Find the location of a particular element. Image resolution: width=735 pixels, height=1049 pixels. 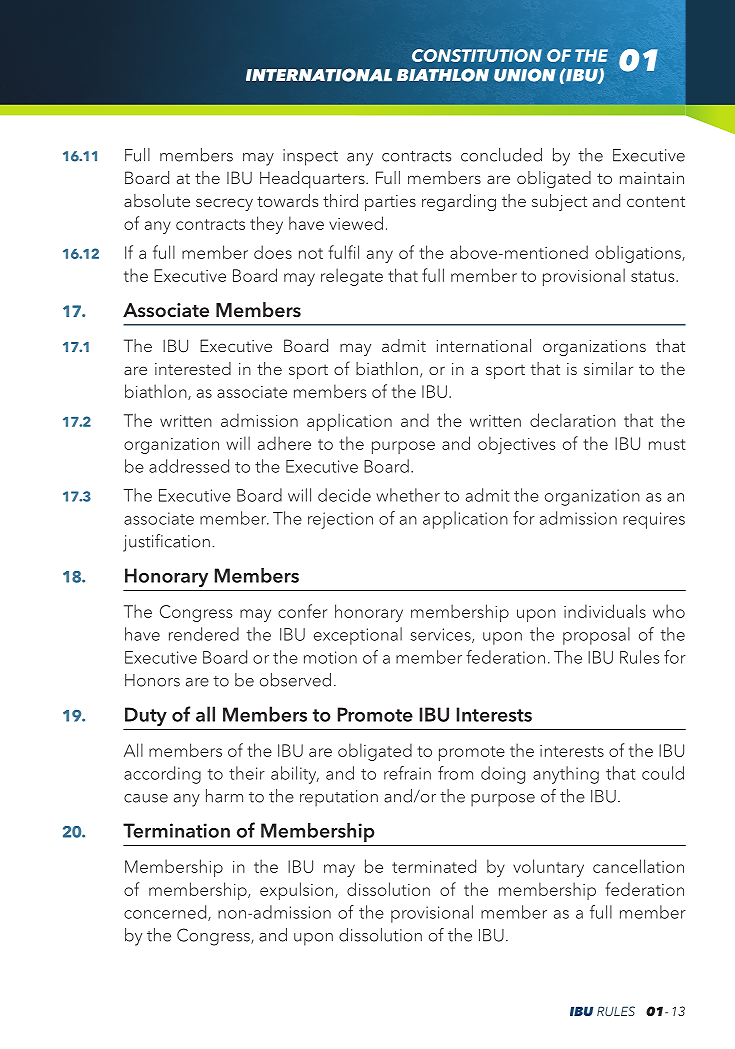

Honors is located at coordinates (152, 680).
